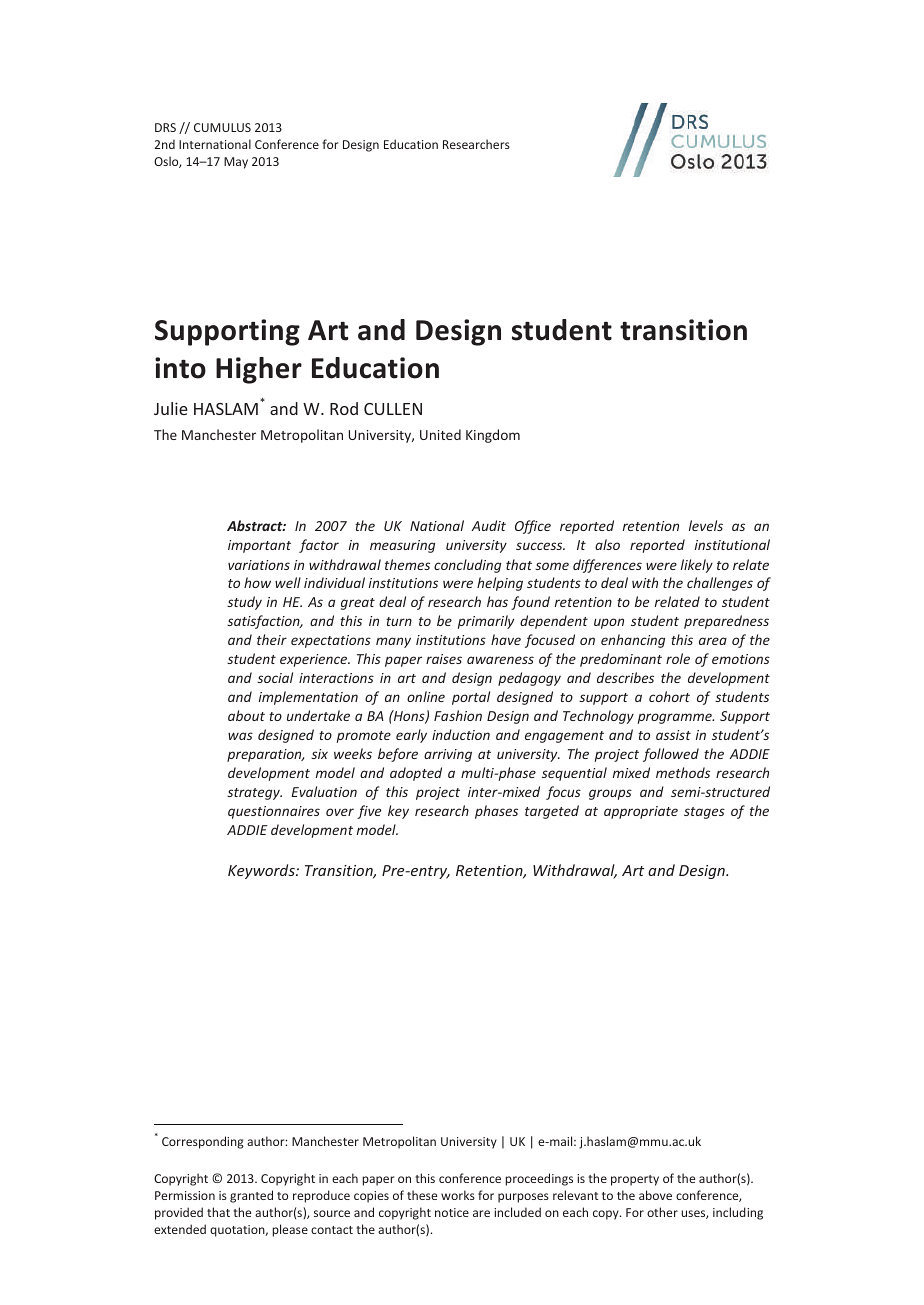  What do you see at coordinates (251, 1196) in the screenshot?
I see `granted` at bounding box center [251, 1196].
